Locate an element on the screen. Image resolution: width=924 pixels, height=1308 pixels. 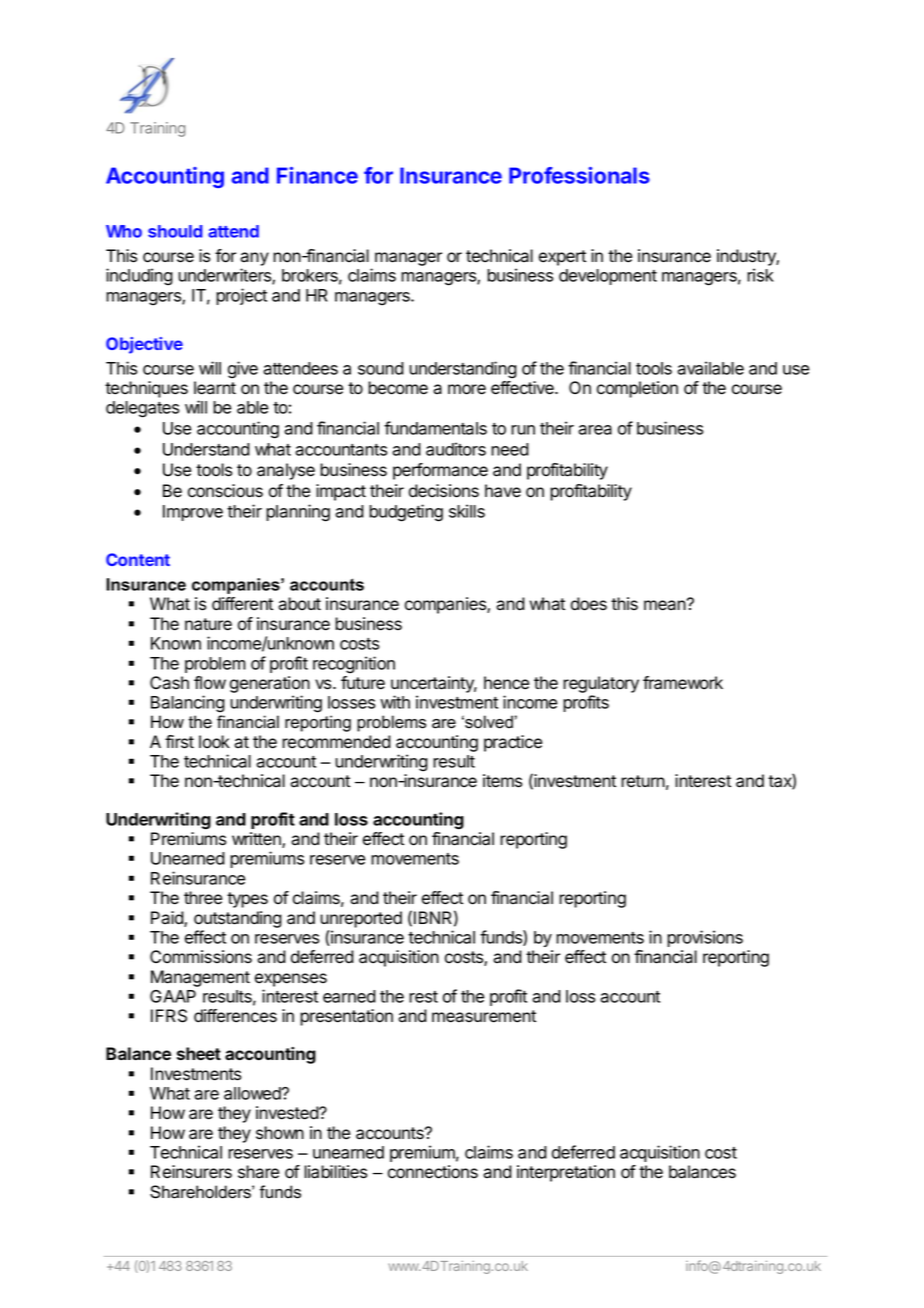
framework is located at coordinates (683, 683).
